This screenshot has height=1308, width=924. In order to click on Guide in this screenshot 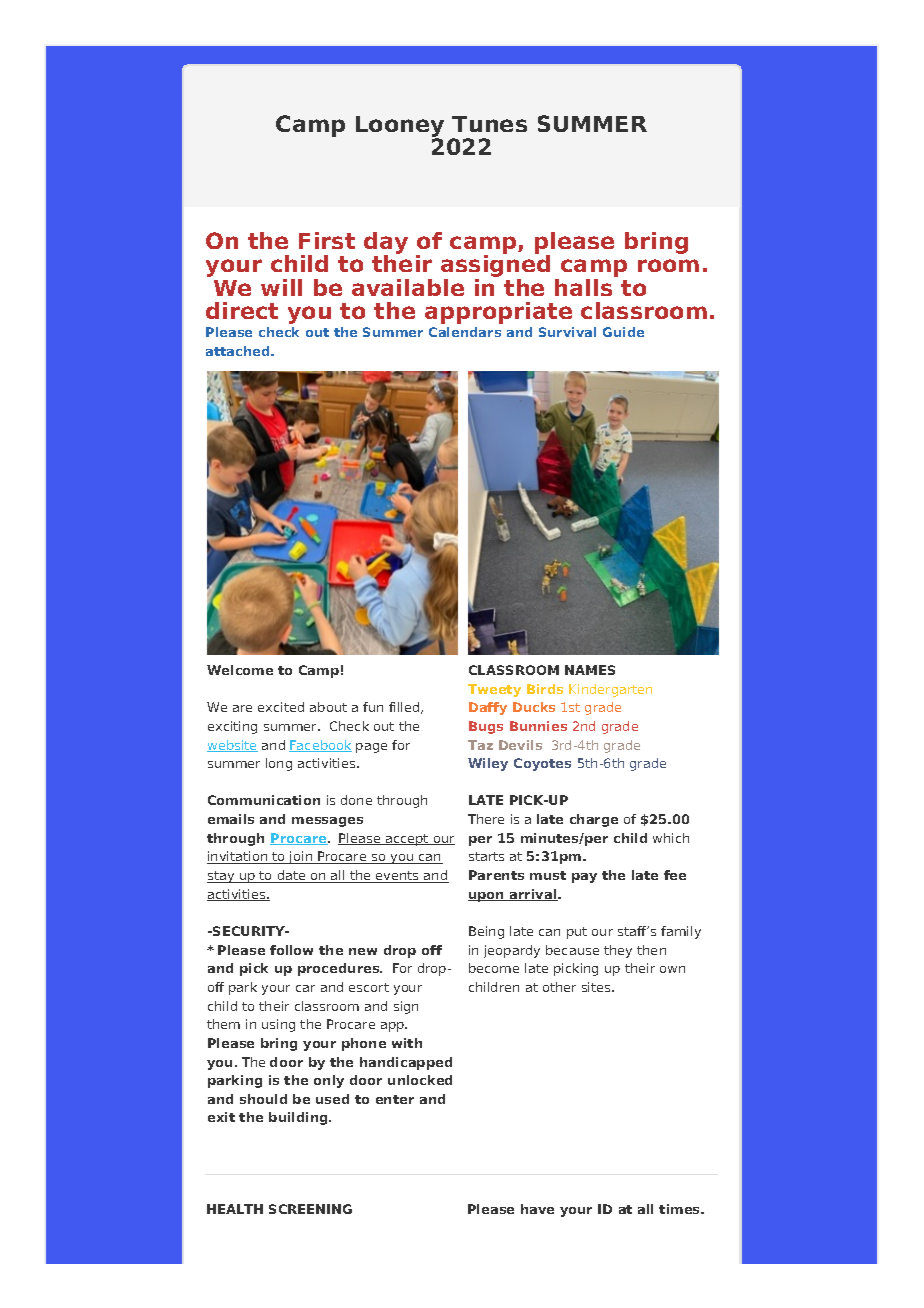, I will do `click(623, 332)`.
